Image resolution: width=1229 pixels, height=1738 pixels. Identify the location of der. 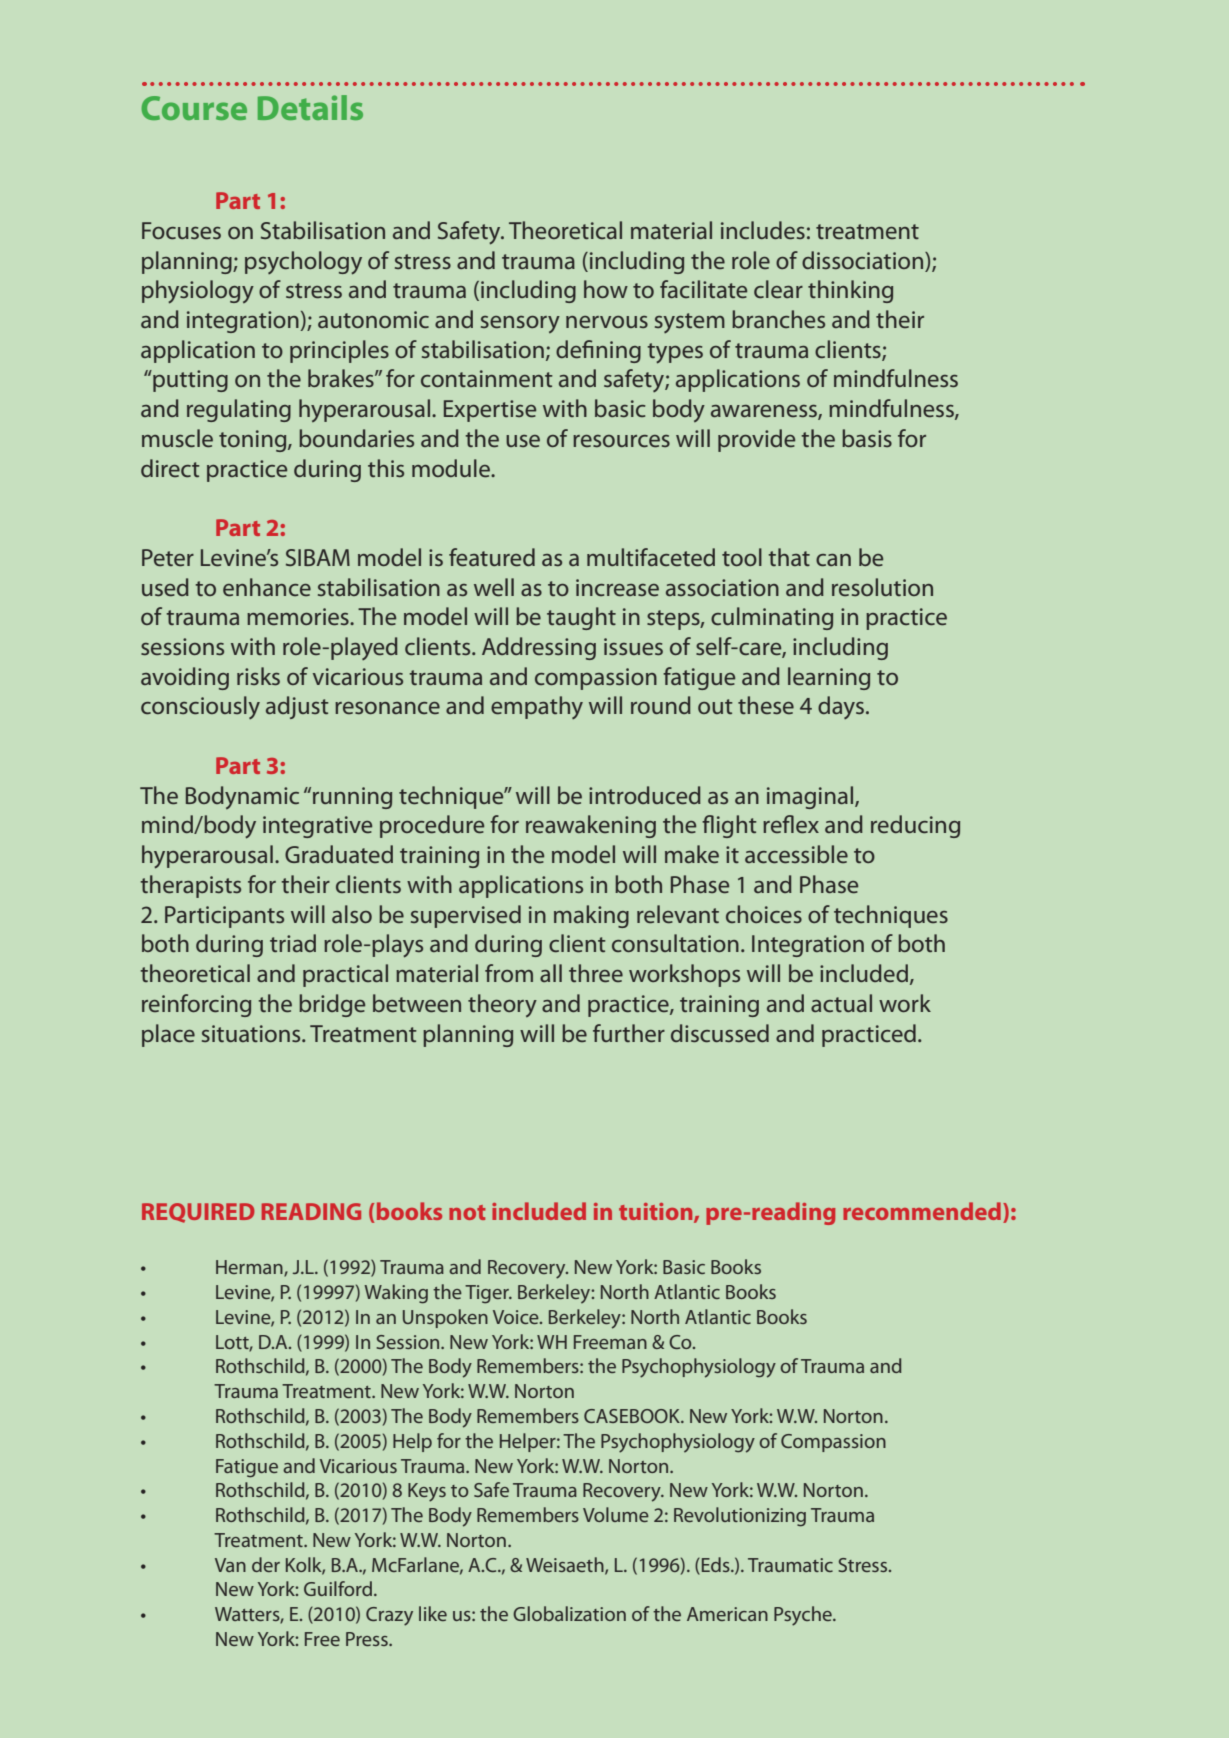
(266, 1564).
